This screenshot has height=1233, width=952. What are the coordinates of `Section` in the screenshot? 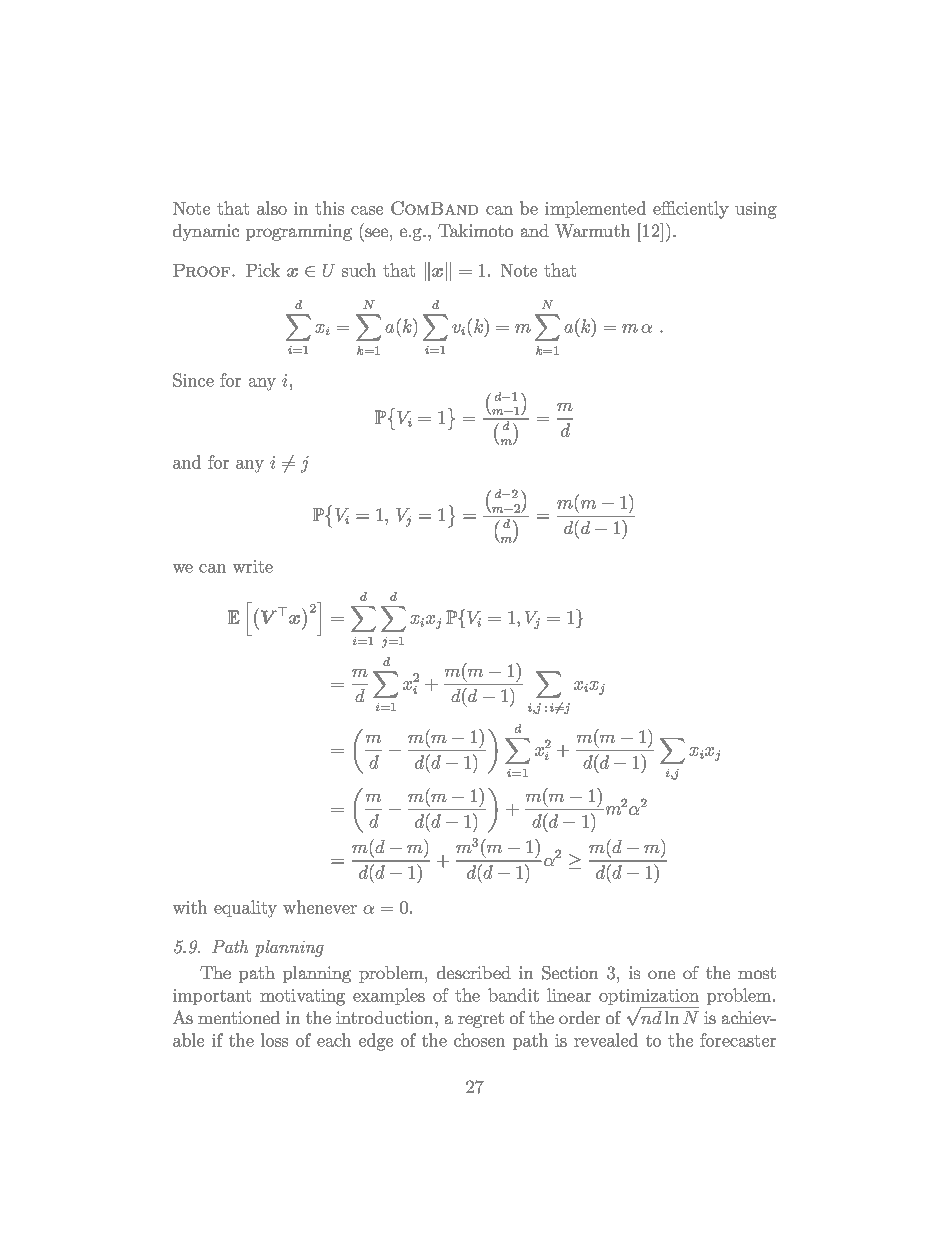 It's located at (570, 973).
